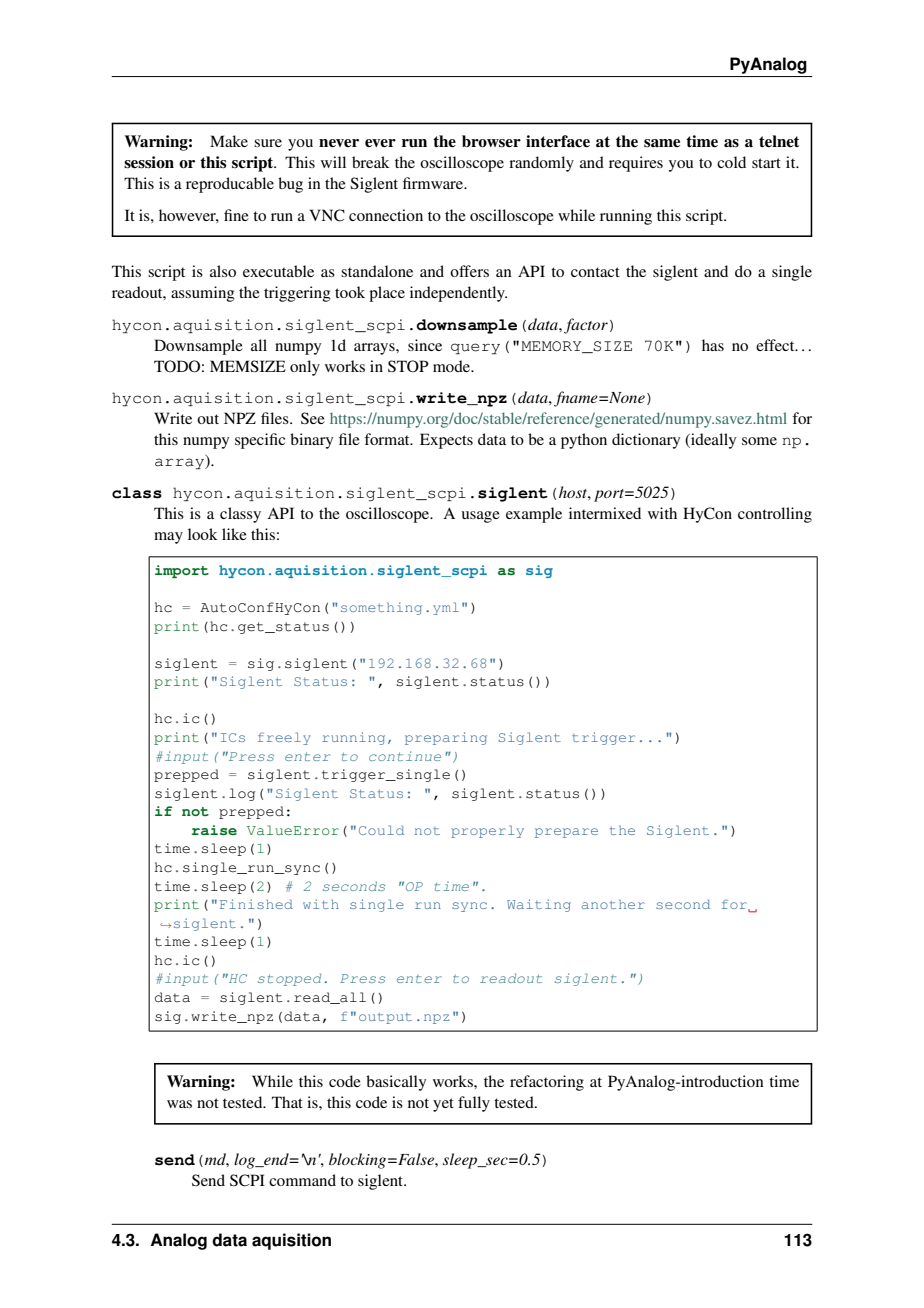 The image size is (924, 1308). I want to click on raise, so click(214, 830).
